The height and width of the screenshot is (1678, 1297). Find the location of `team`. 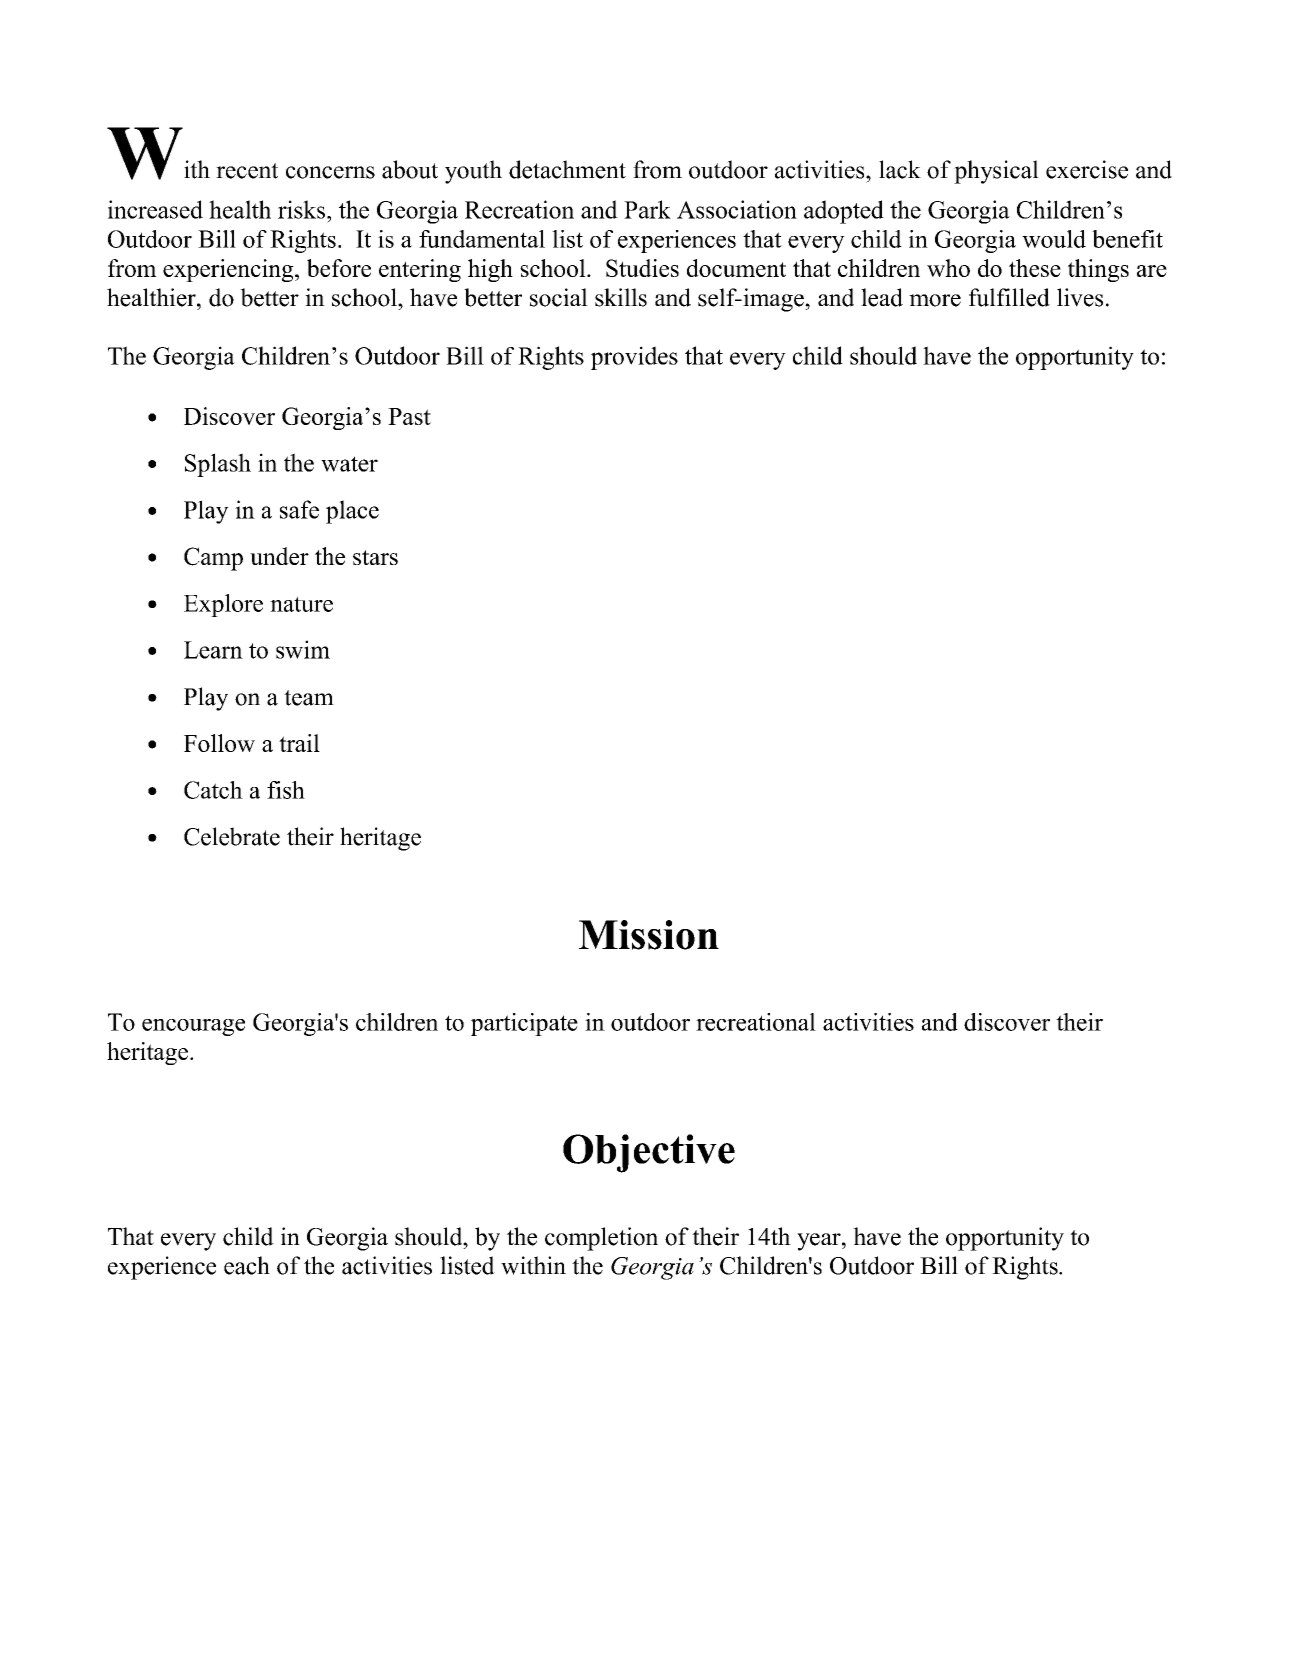

team is located at coordinates (309, 698).
